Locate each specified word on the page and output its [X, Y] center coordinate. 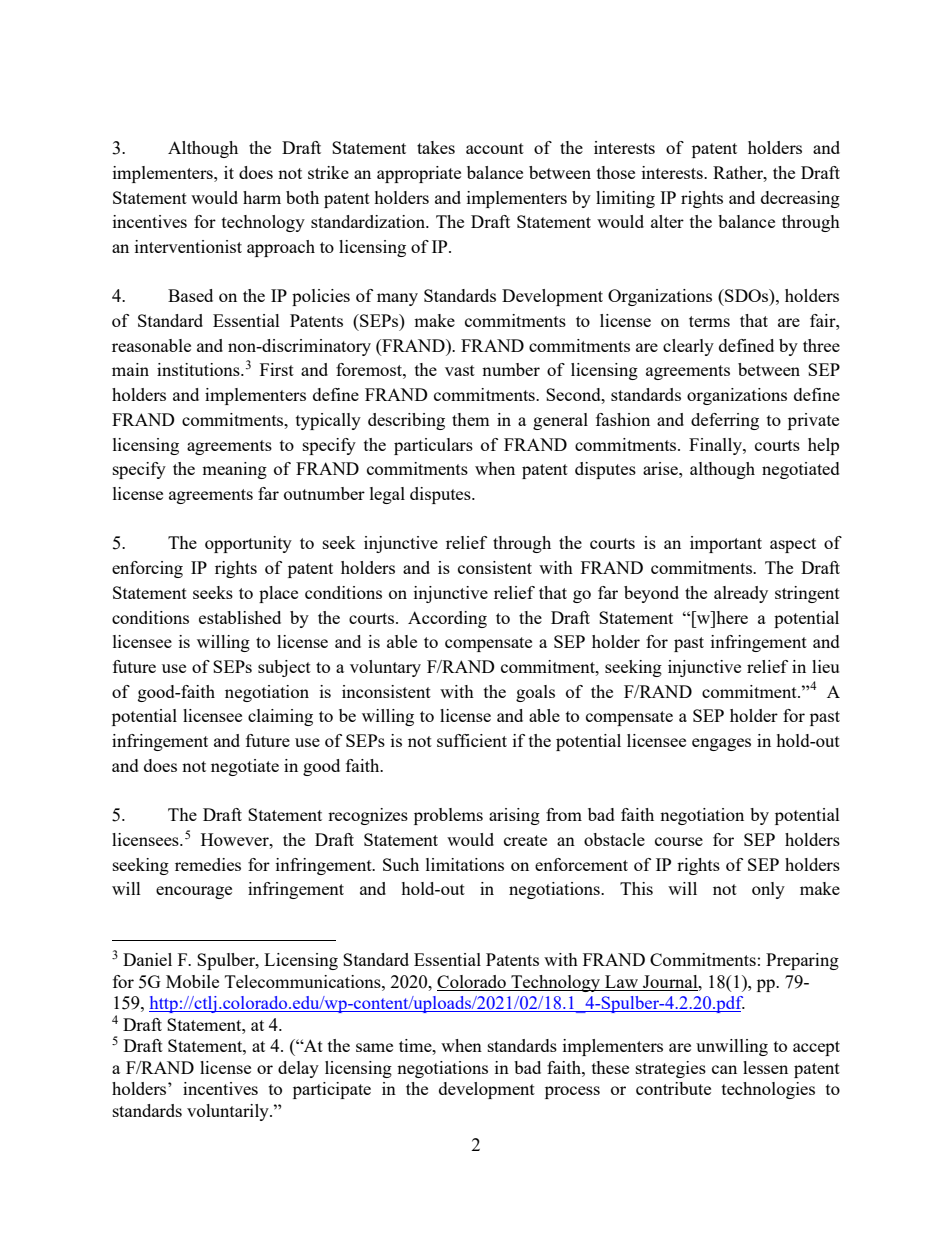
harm [262, 197]
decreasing [800, 199]
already [741, 594]
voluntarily [229, 1112]
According [447, 619]
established [240, 617]
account [495, 148]
